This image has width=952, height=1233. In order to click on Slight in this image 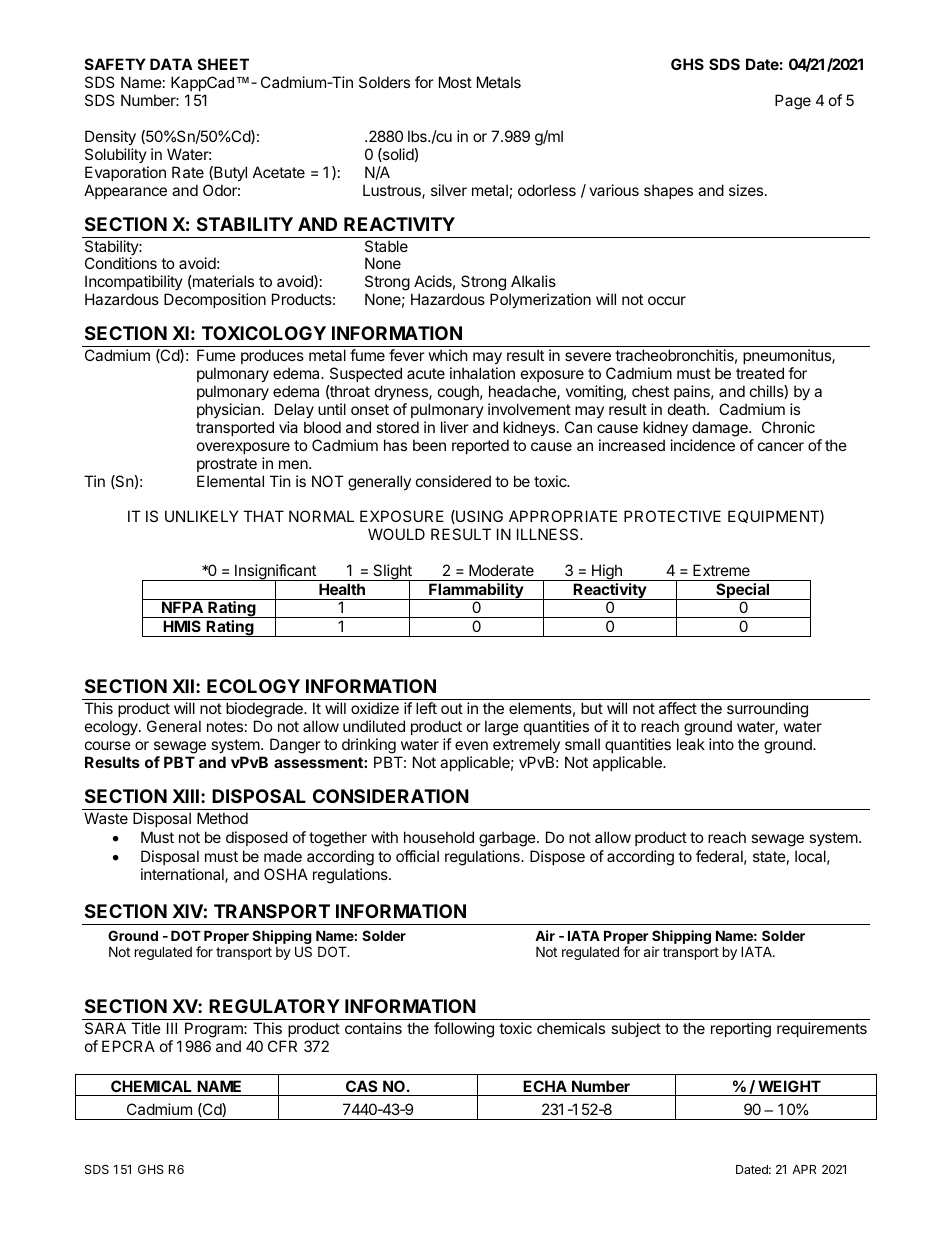, I will do `click(392, 573)`.
